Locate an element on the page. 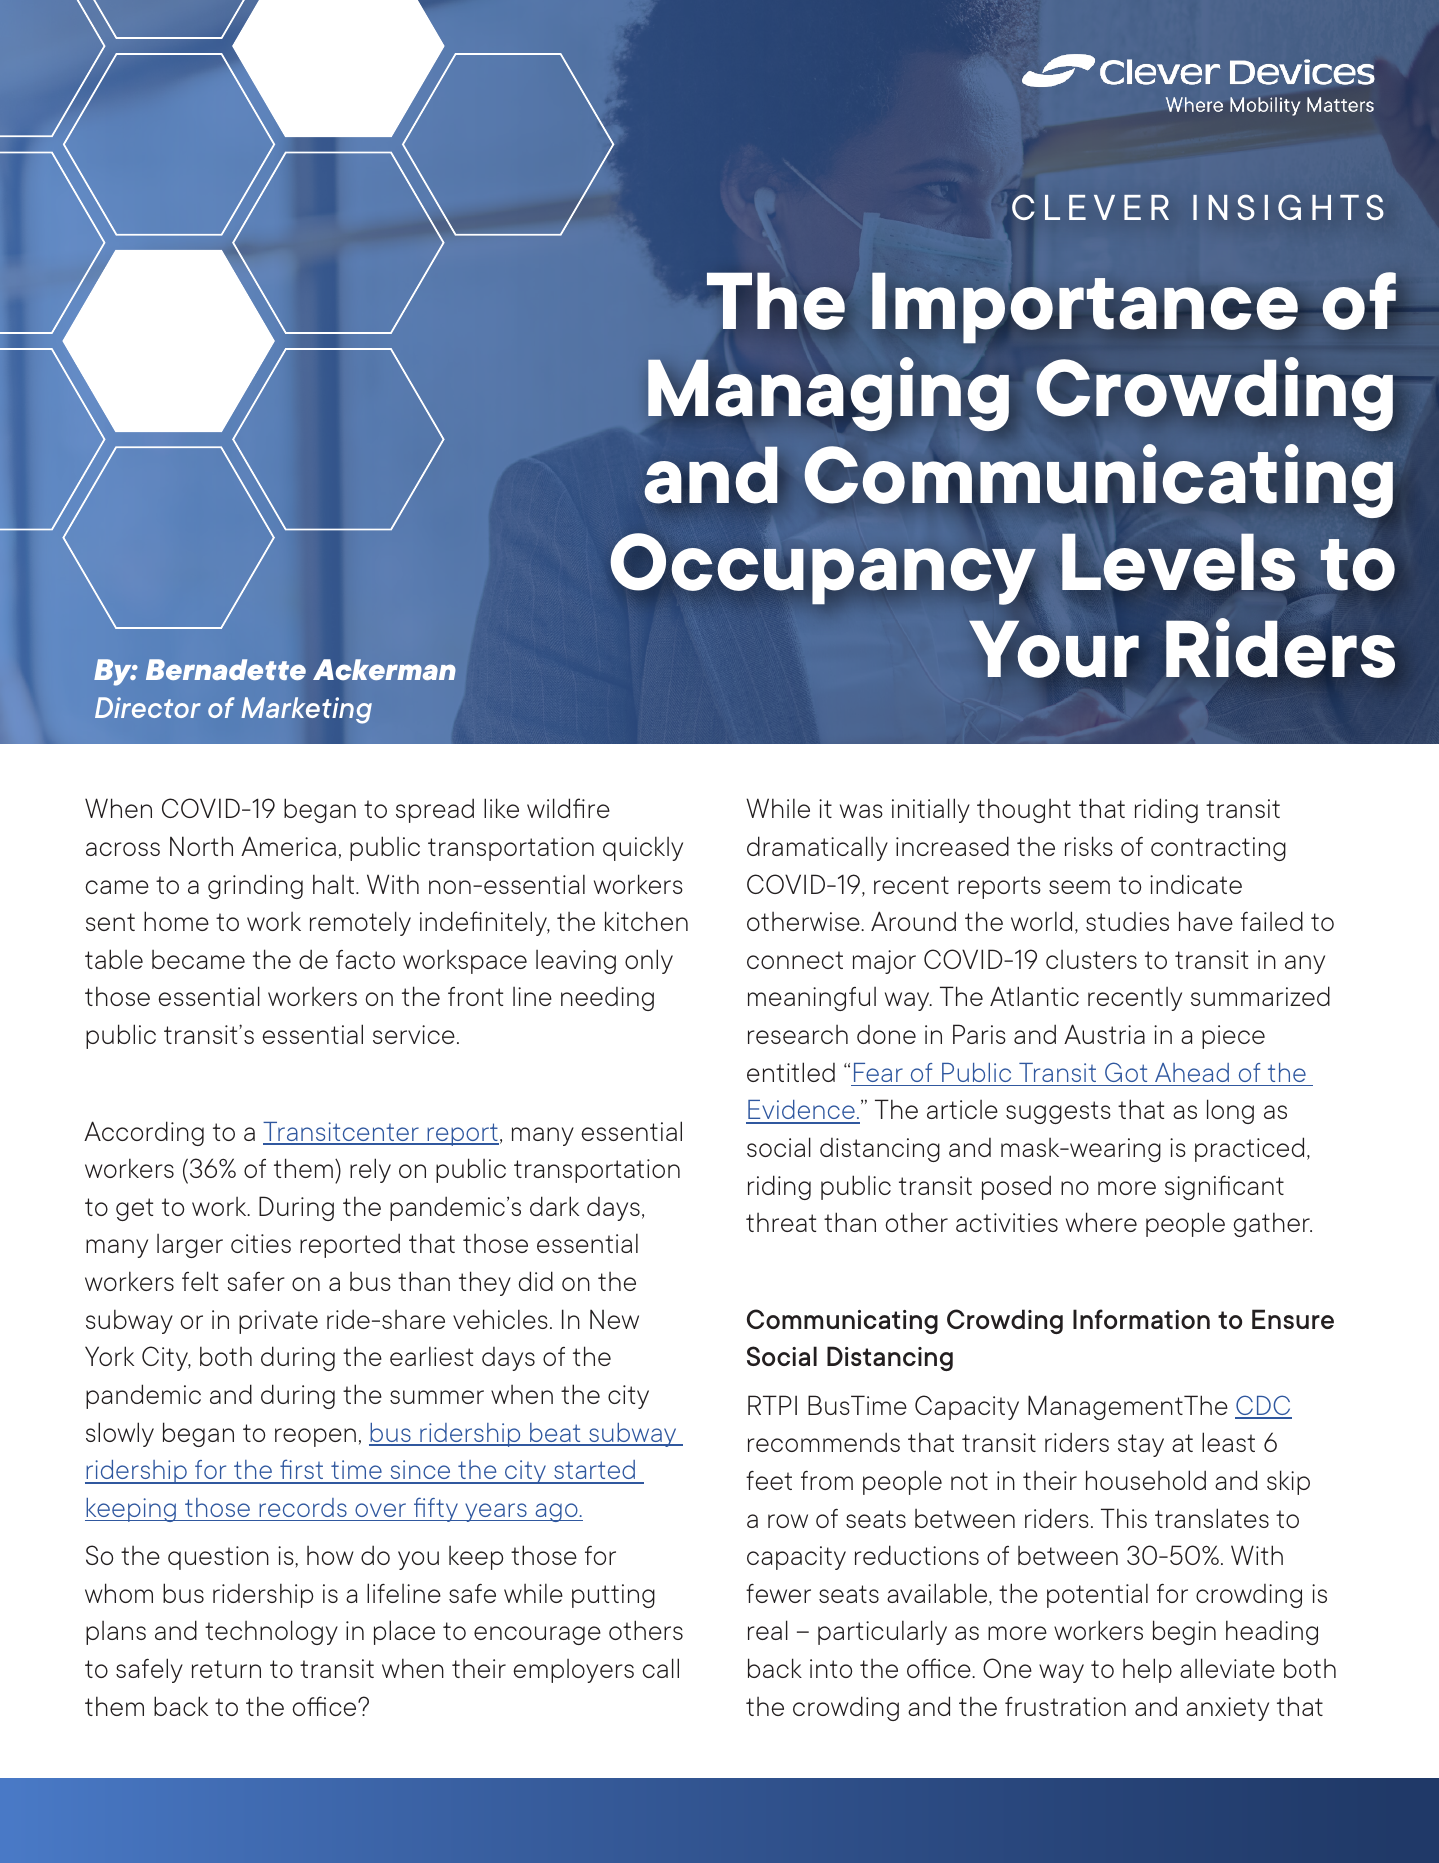 The image size is (1439, 1863). home is located at coordinates (176, 921).
